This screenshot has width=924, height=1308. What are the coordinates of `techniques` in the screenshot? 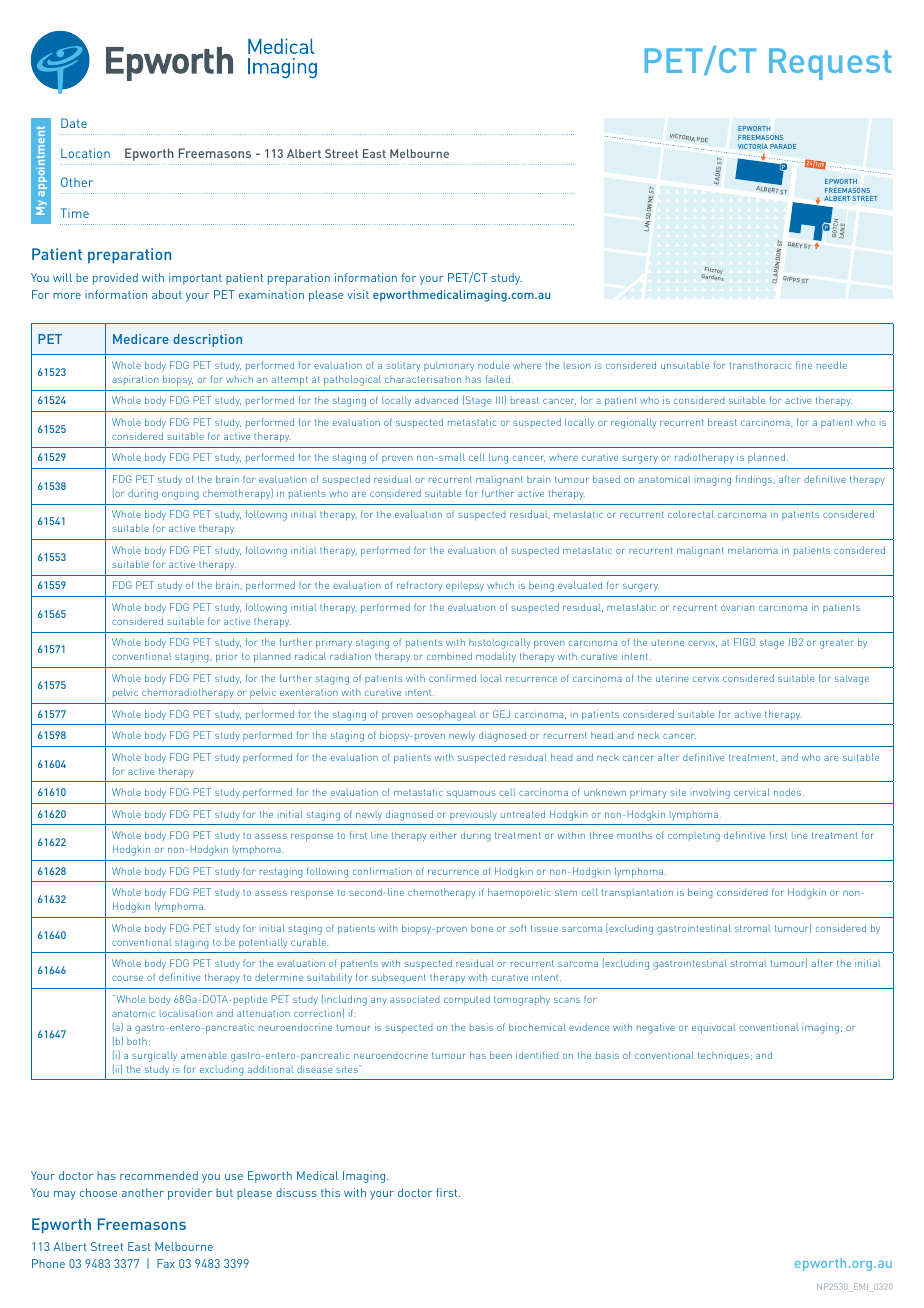 It's located at (723, 1056).
